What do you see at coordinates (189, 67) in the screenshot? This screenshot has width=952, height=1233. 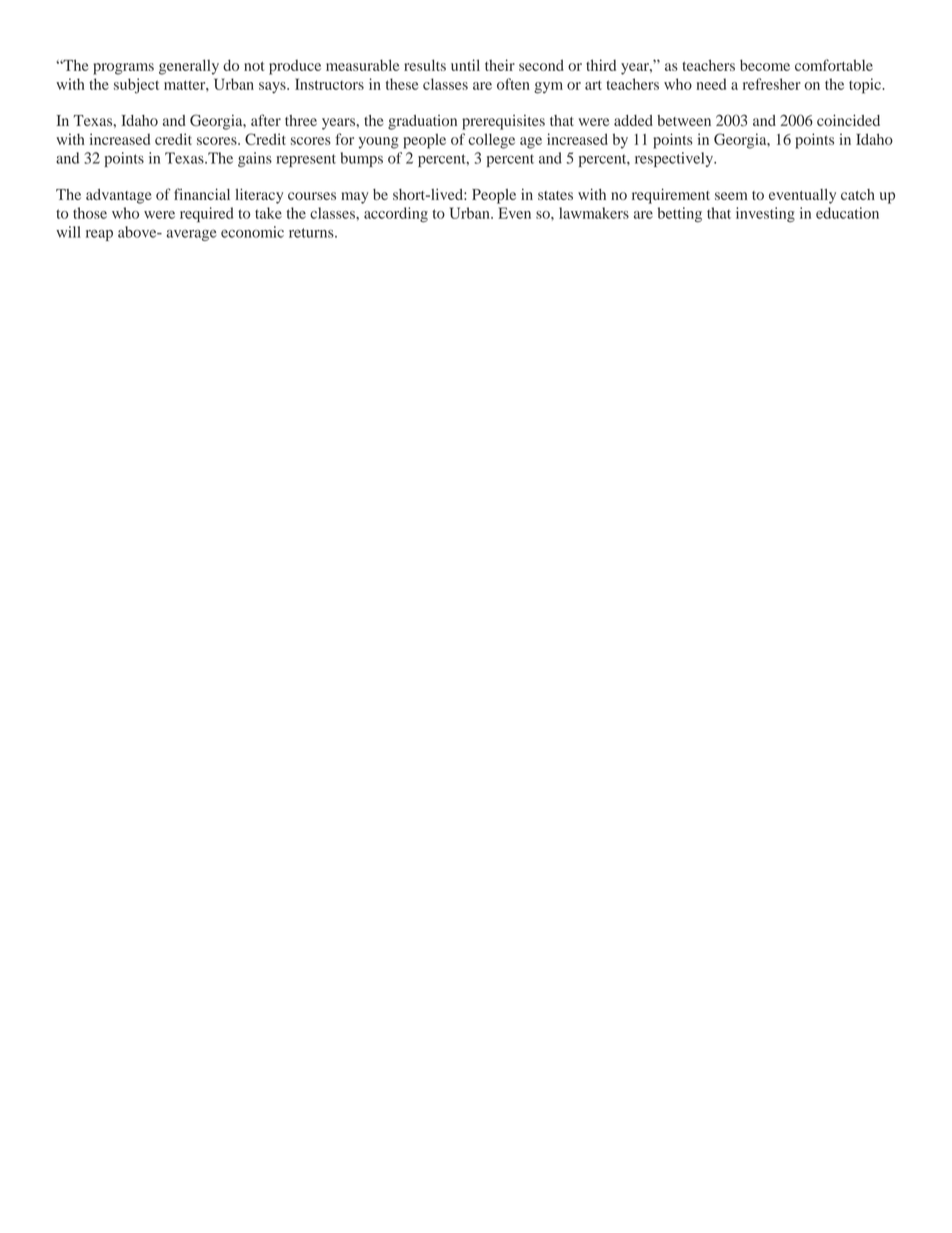 I see `generally` at bounding box center [189, 67].
